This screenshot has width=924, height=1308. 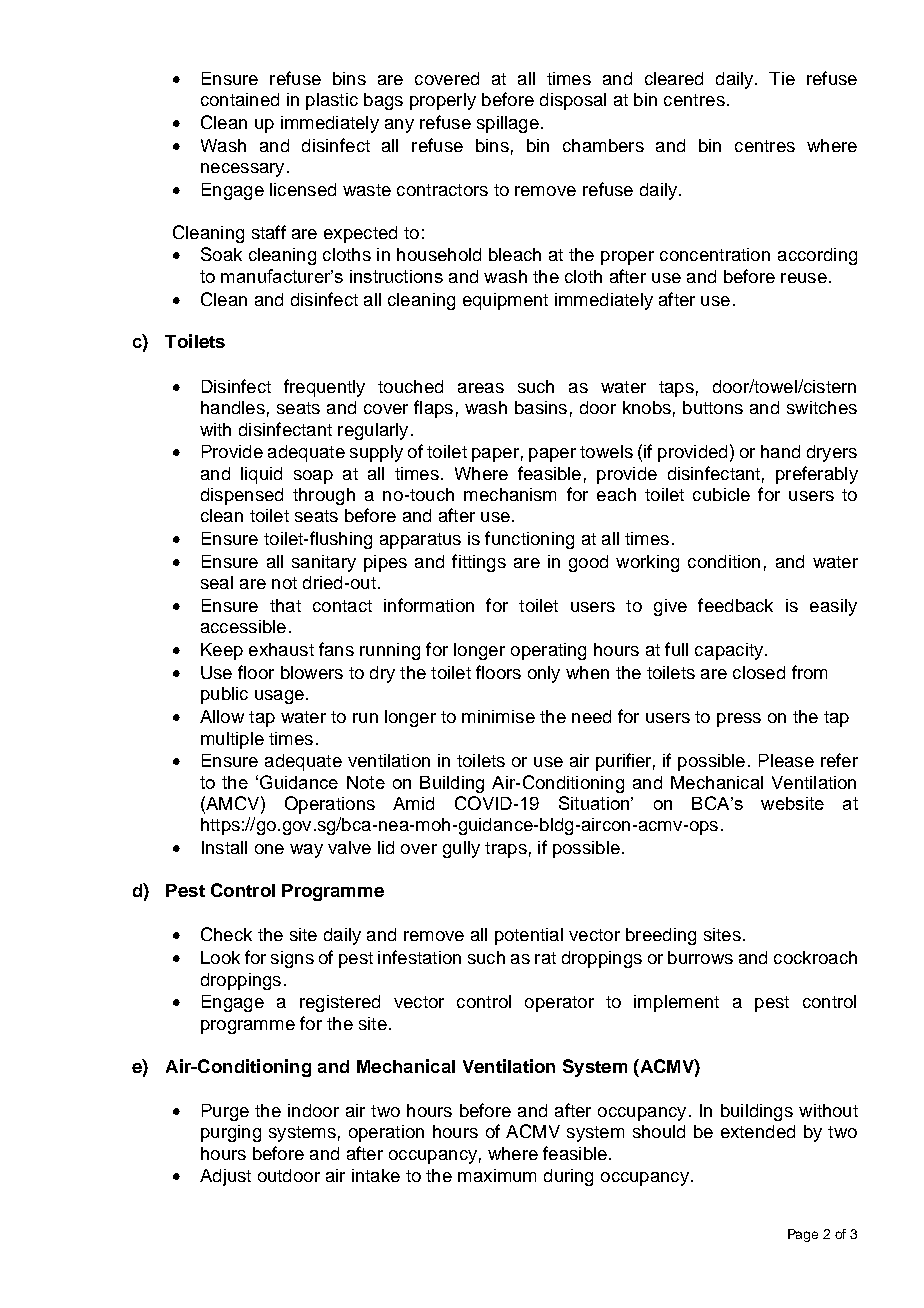 What do you see at coordinates (497, 1175) in the screenshot?
I see `maximum` at bounding box center [497, 1175].
